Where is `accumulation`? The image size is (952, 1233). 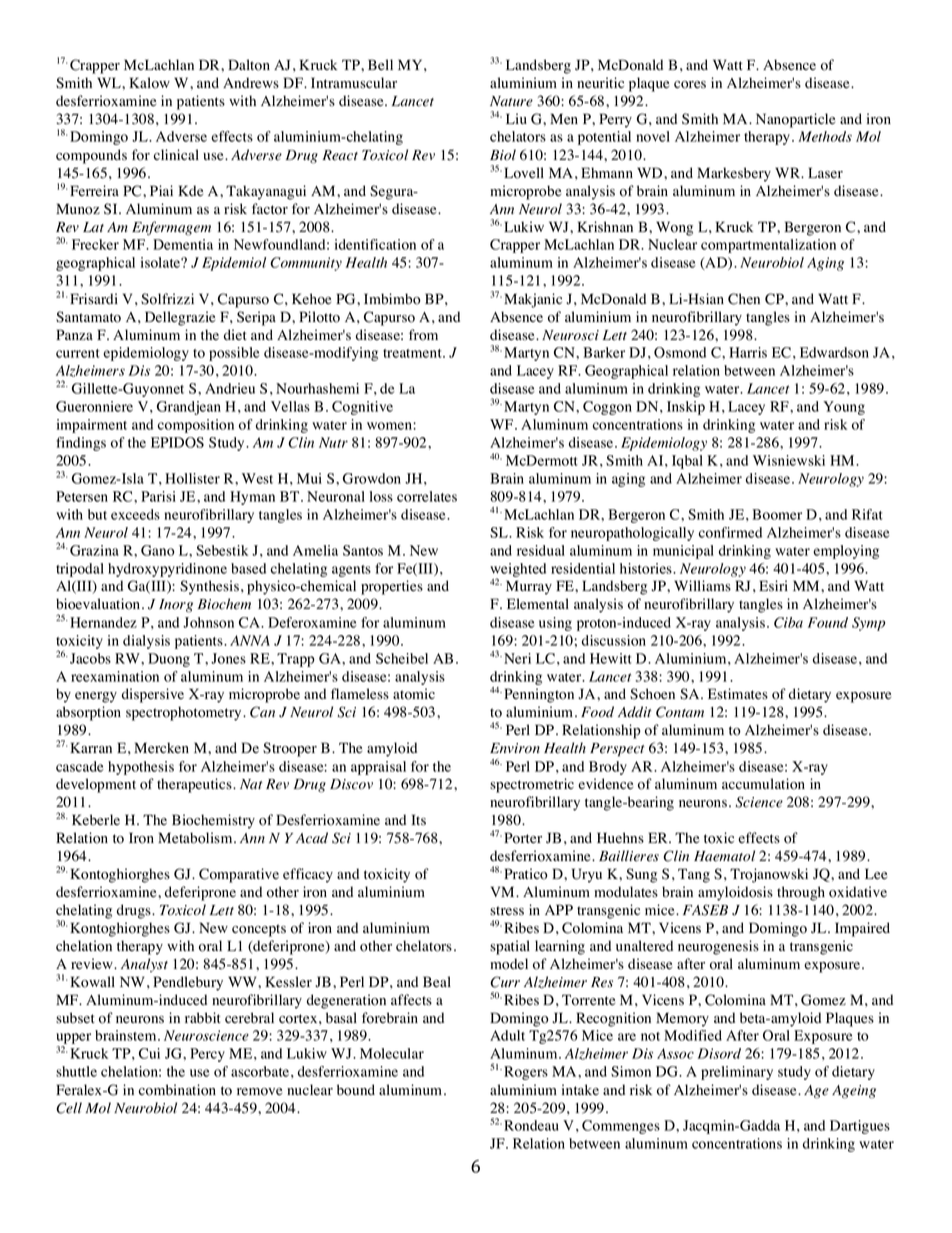 accumulation is located at coordinates (763, 784).
